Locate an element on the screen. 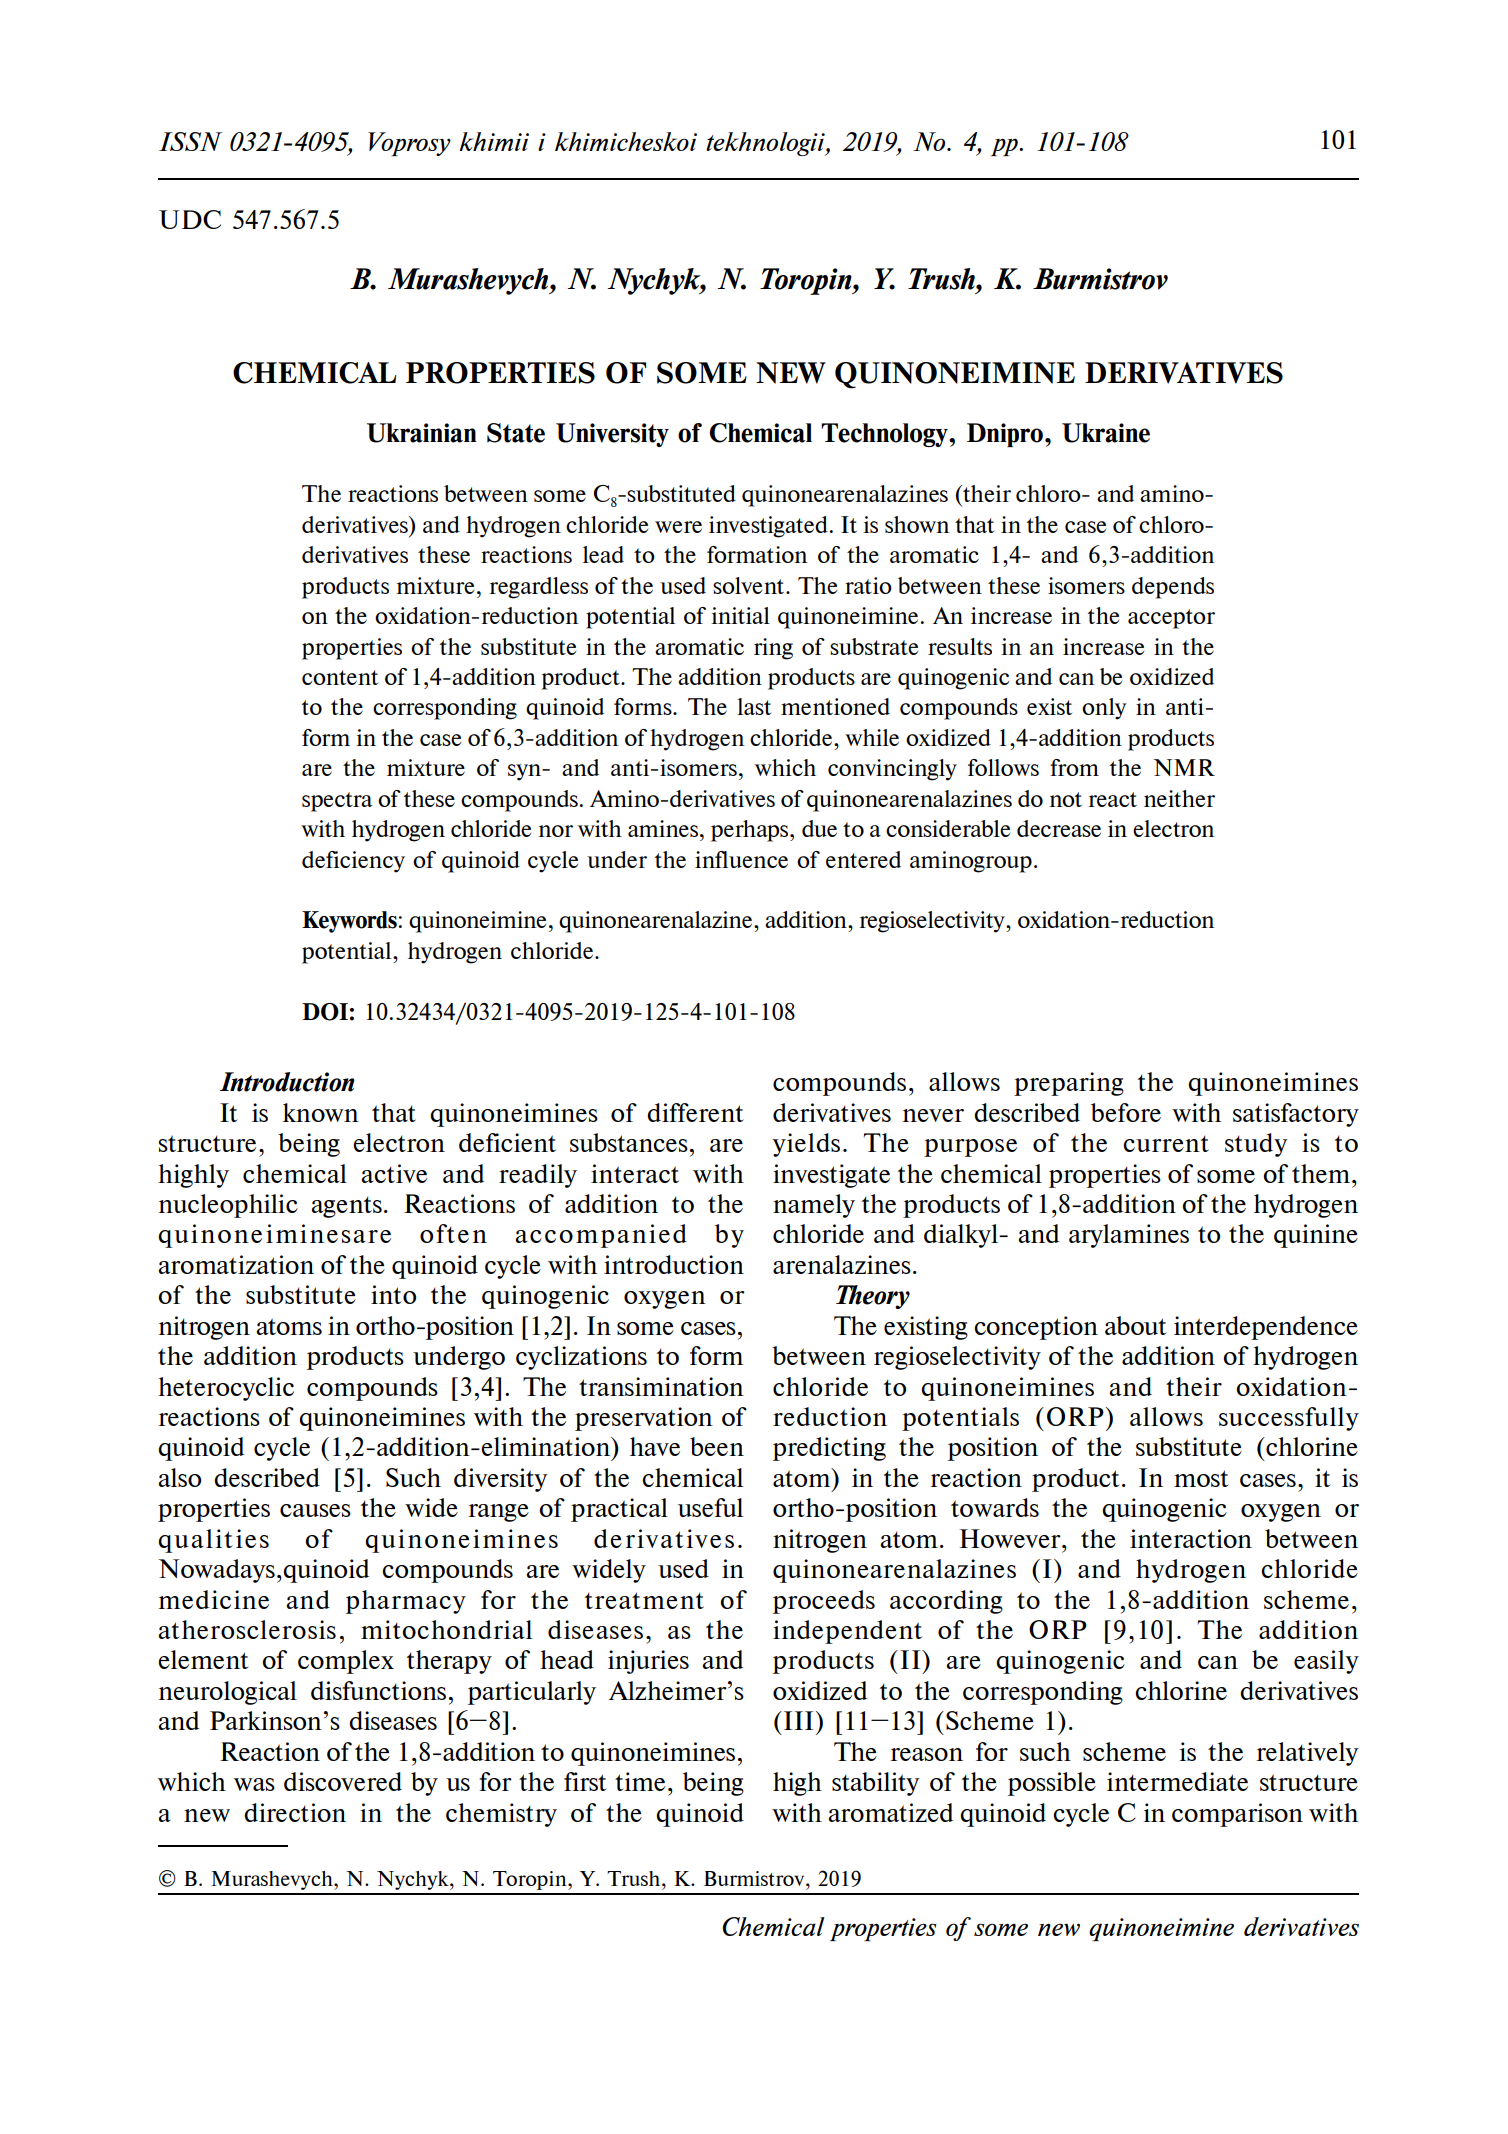  DOI is located at coordinates (325, 1012).
